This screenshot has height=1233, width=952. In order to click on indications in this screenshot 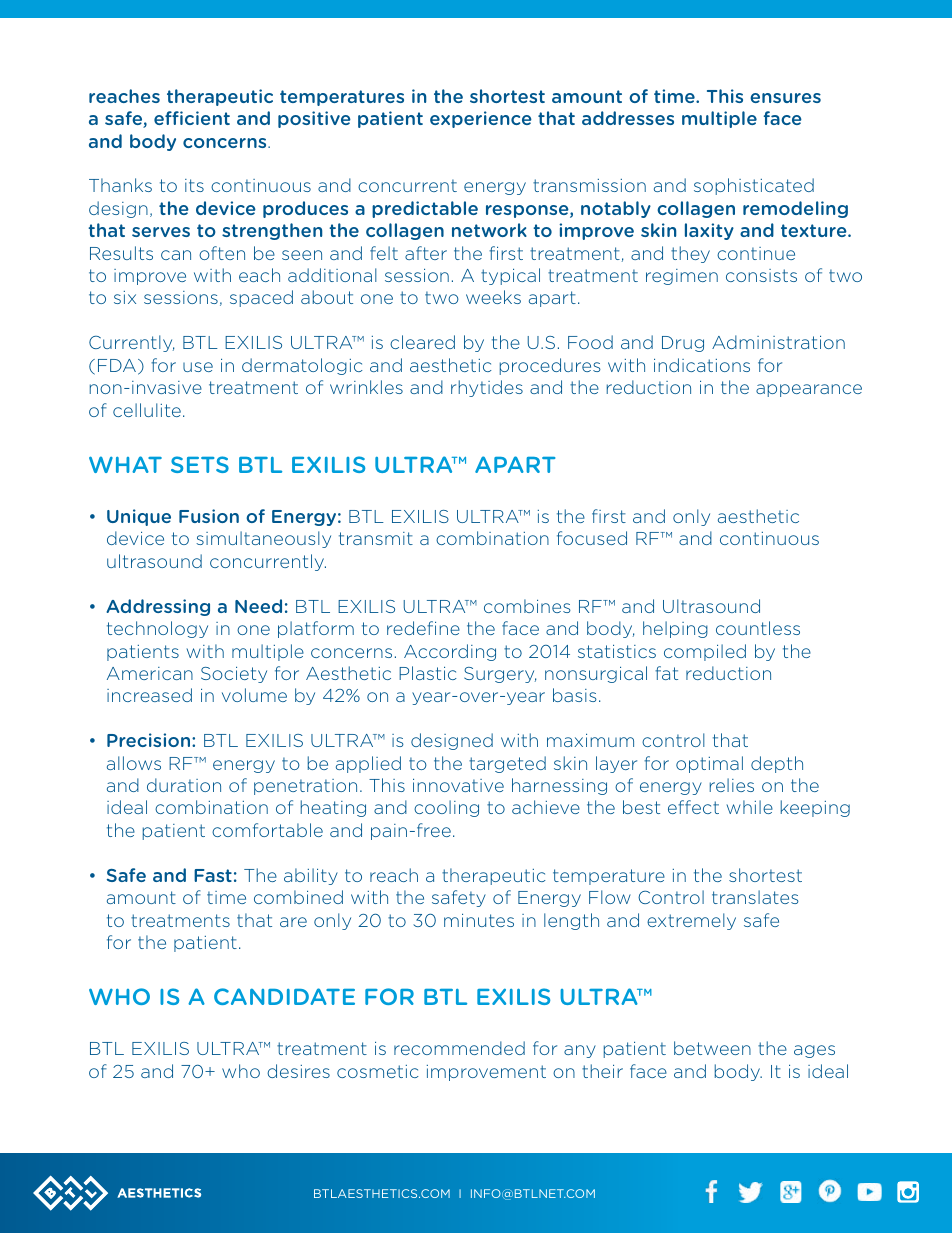, I will do `click(702, 365)`.
